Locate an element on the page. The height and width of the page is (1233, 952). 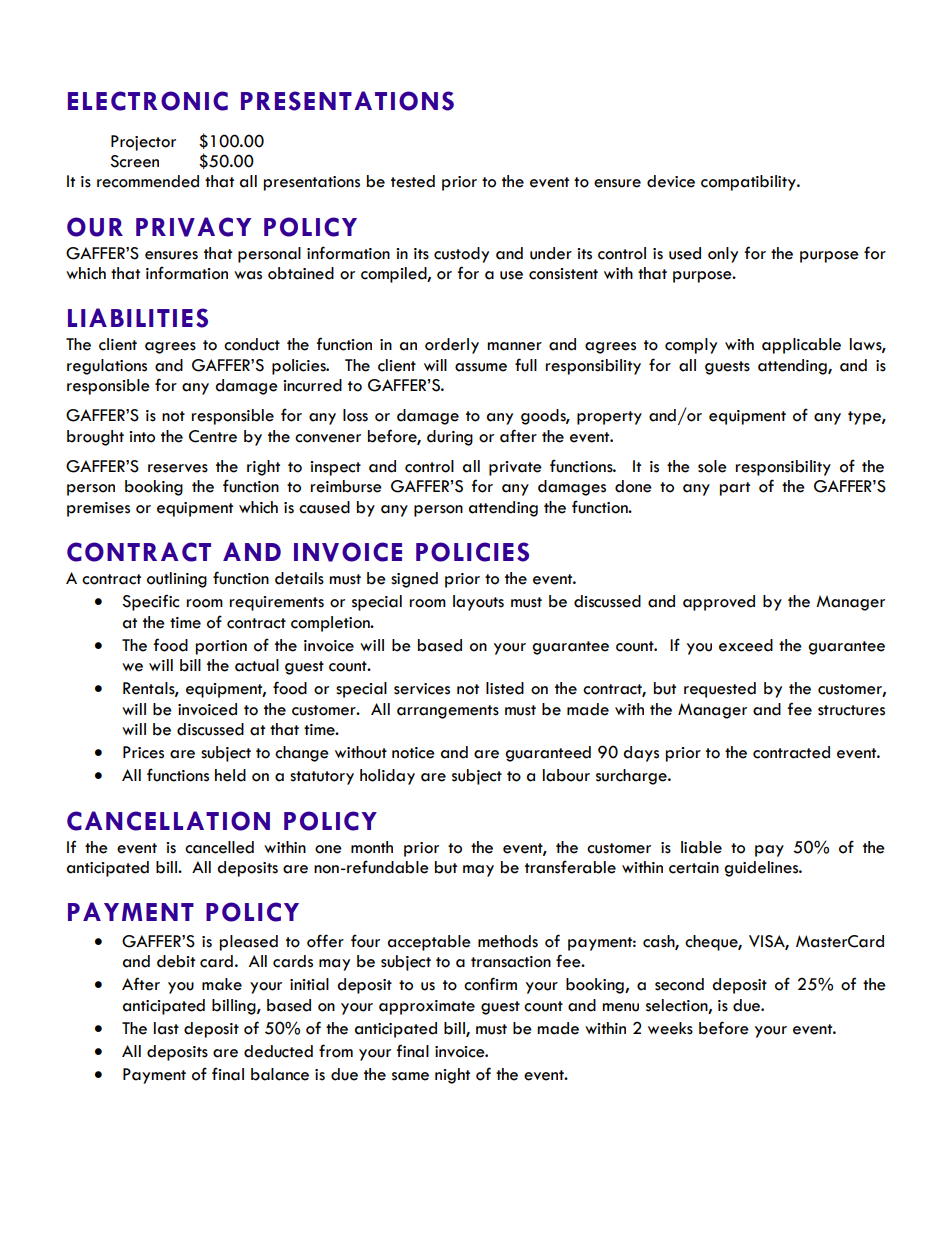
listed is located at coordinates (505, 688).
